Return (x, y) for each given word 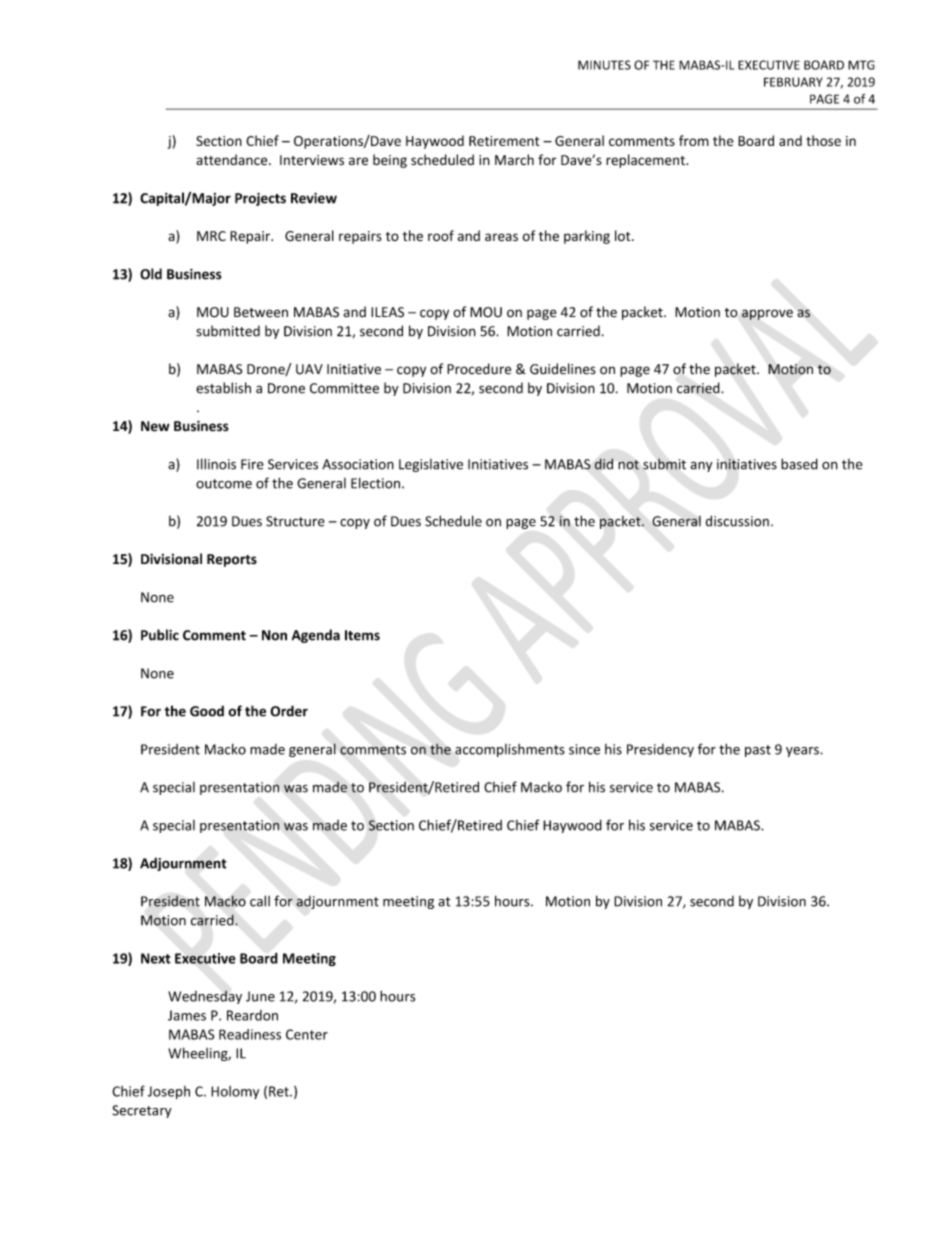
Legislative (431, 465)
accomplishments (510, 750)
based (799, 464)
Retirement (504, 141)
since (584, 749)
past (758, 751)
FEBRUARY (793, 82)
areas (501, 237)
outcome (224, 484)
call (260, 901)
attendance (233, 160)
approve (767, 314)
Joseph (169, 1092)
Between (261, 312)
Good (207, 711)
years (803, 752)
